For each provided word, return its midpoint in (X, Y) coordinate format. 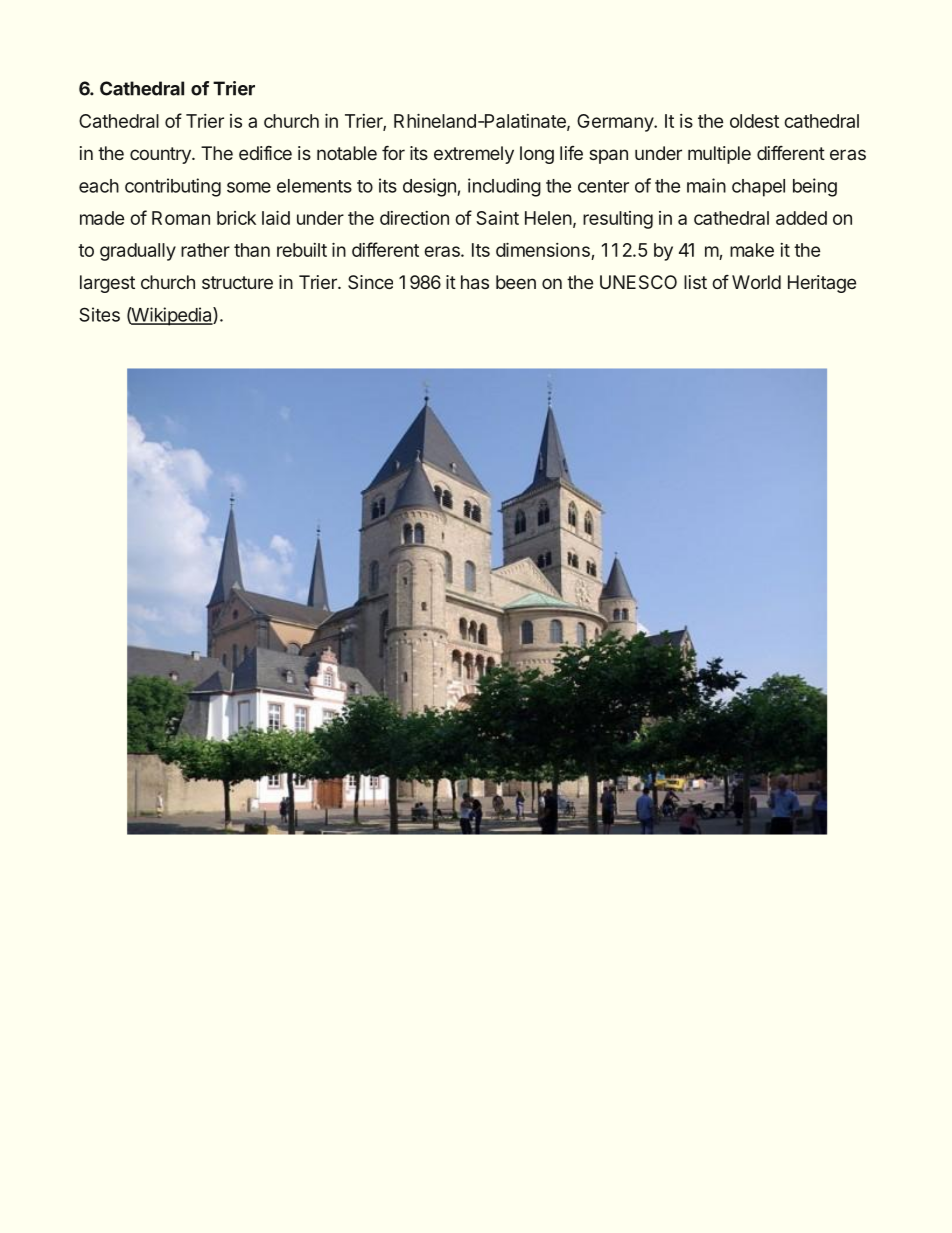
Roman (181, 218)
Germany (616, 123)
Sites (99, 314)
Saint (497, 218)
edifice (265, 153)
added (801, 218)
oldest (754, 121)
